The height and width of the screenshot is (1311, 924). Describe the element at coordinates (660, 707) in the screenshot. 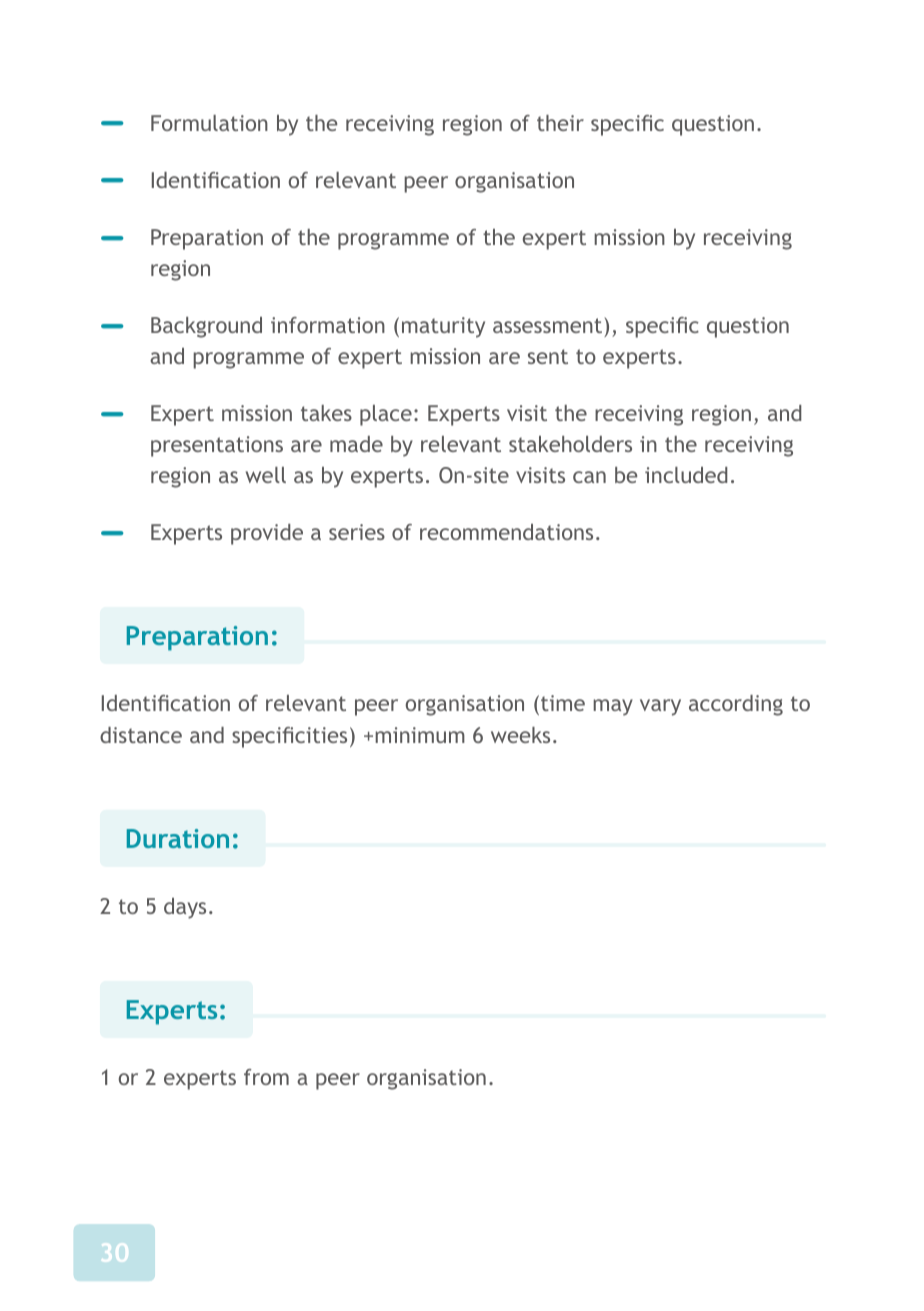

I see `vary` at that location.
